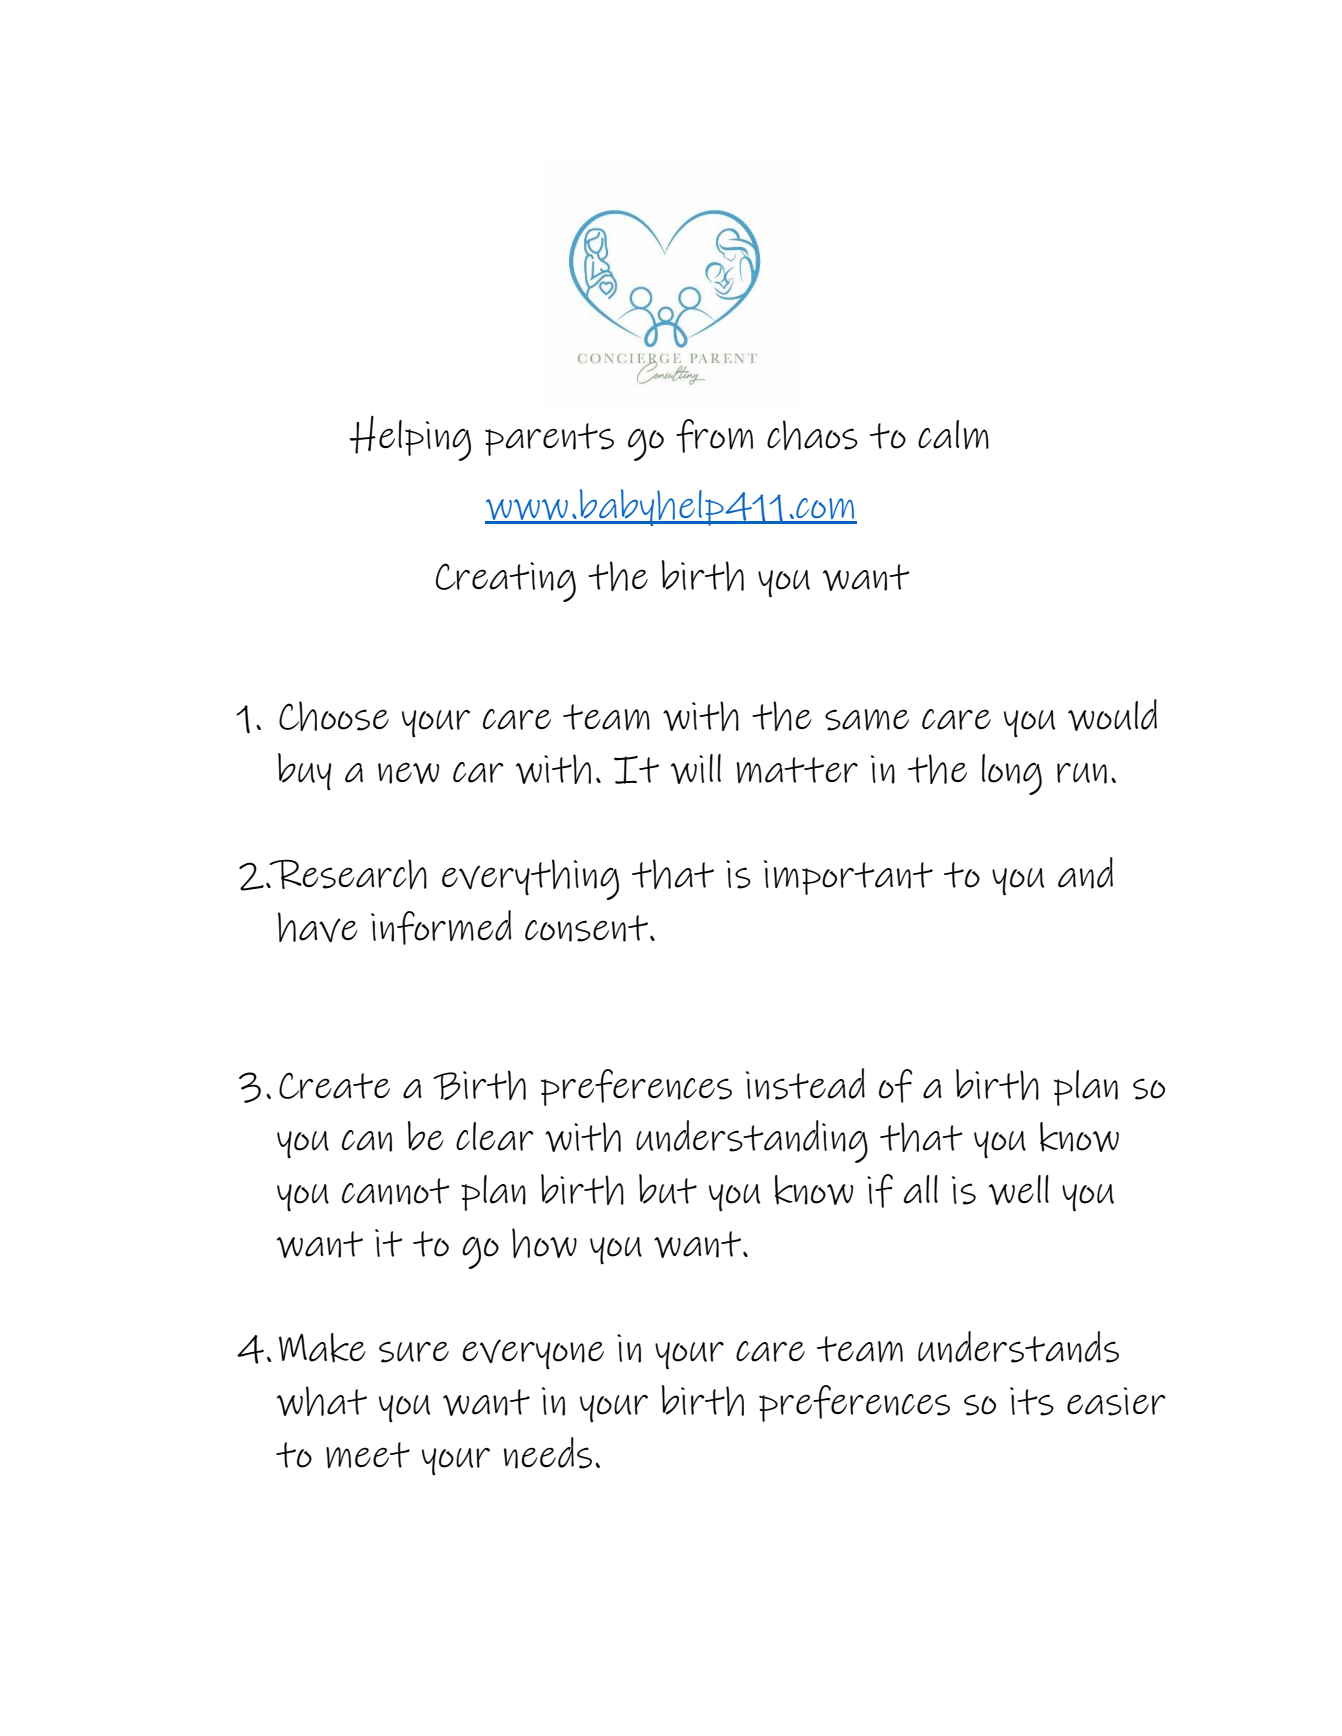 The image size is (1342, 1736). Describe the element at coordinates (334, 716) in the page. I see `Choose` at that location.
